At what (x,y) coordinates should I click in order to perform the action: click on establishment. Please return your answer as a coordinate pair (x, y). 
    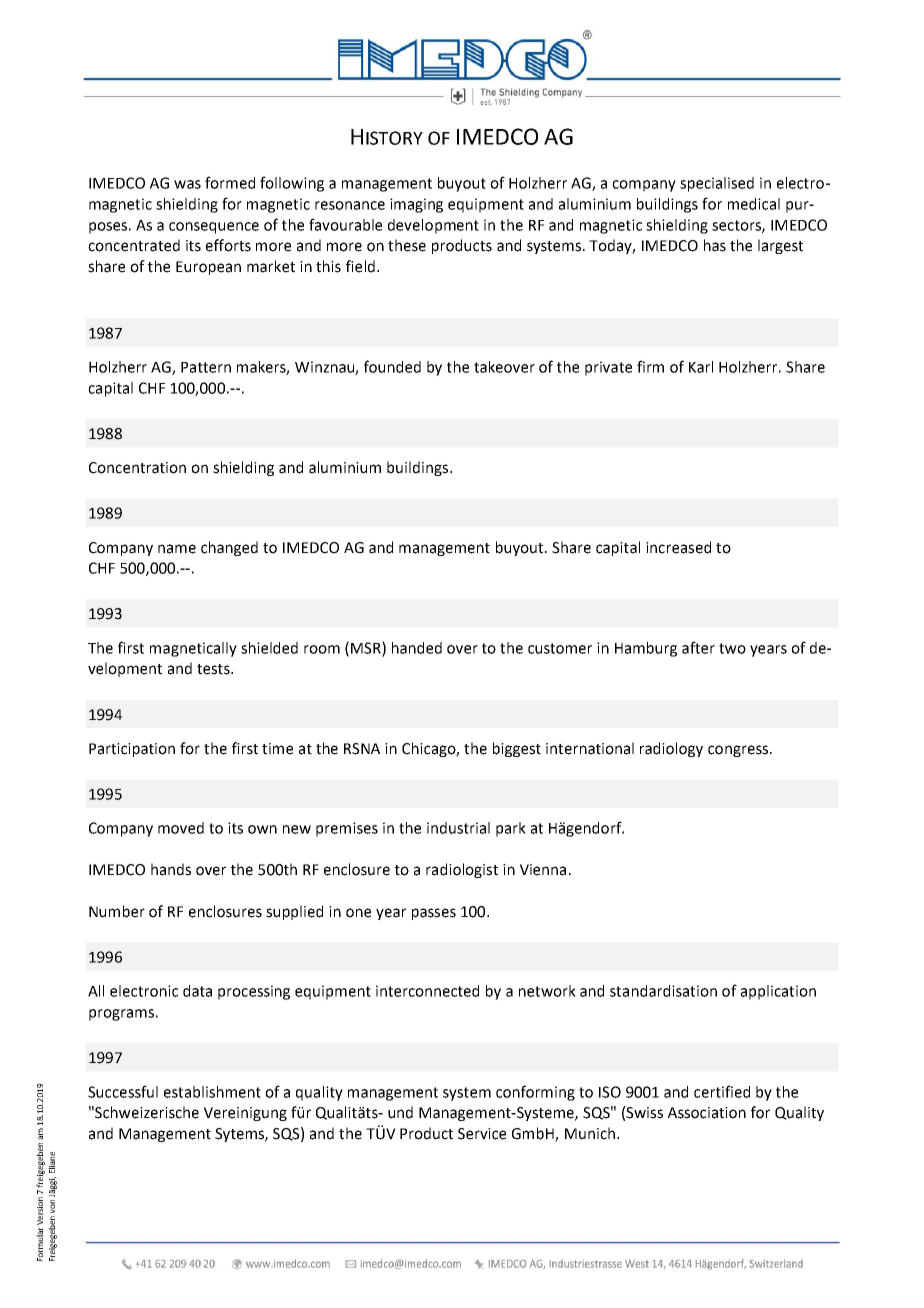
    Looking at the image, I should click on (212, 1092).
